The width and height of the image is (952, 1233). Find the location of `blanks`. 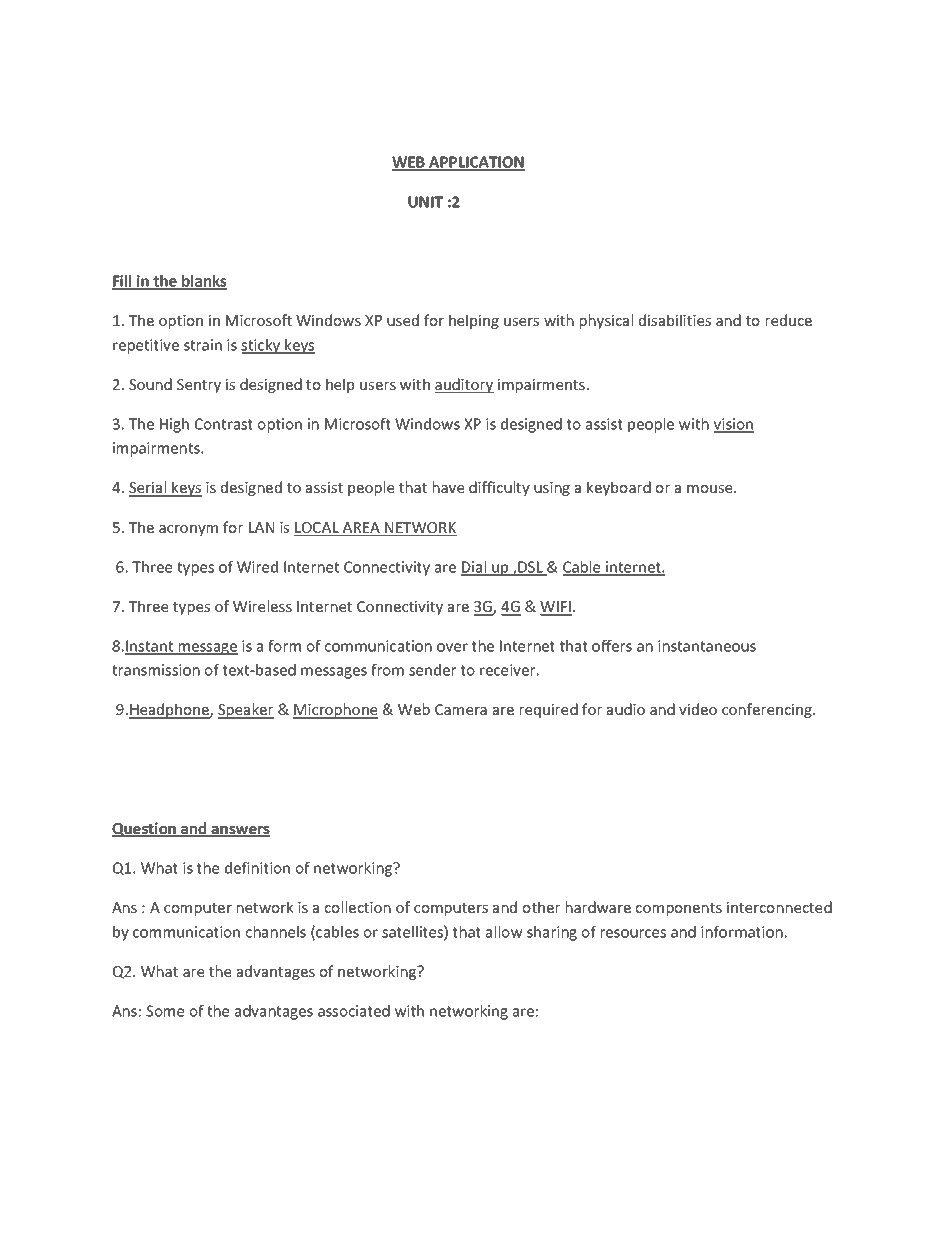

blanks is located at coordinates (203, 282).
